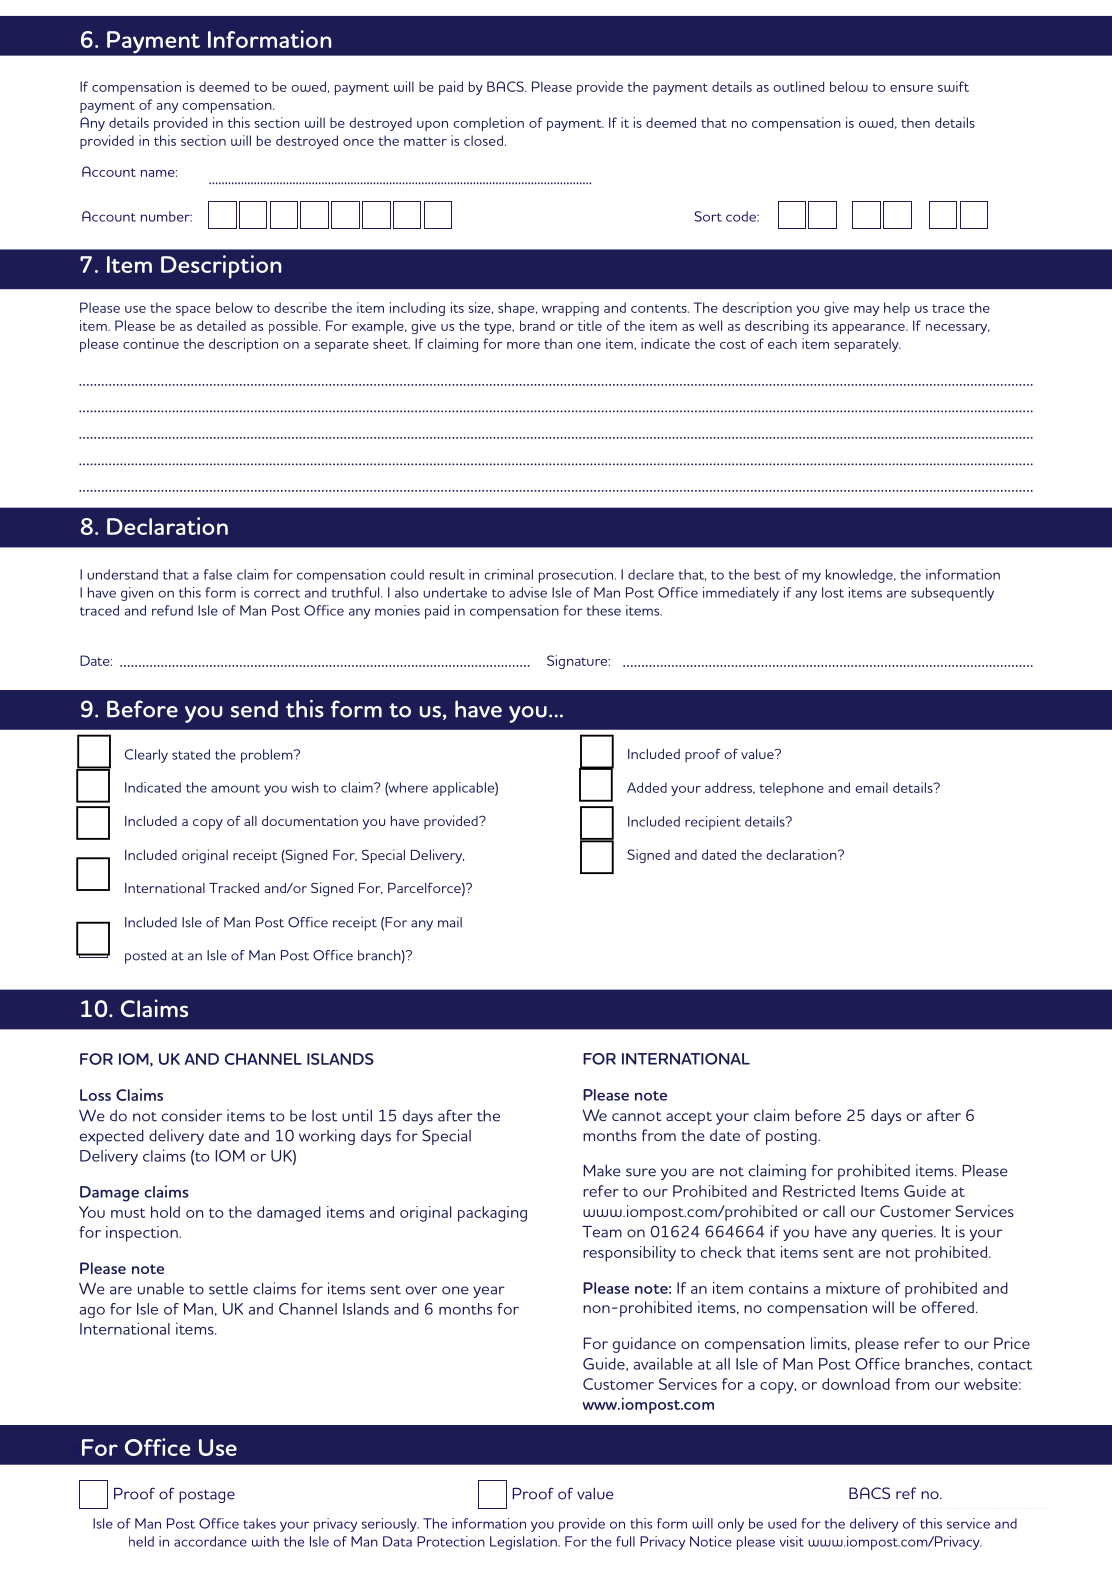  What do you see at coordinates (647, 787) in the page?
I see `Added` at bounding box center [647, 787].
